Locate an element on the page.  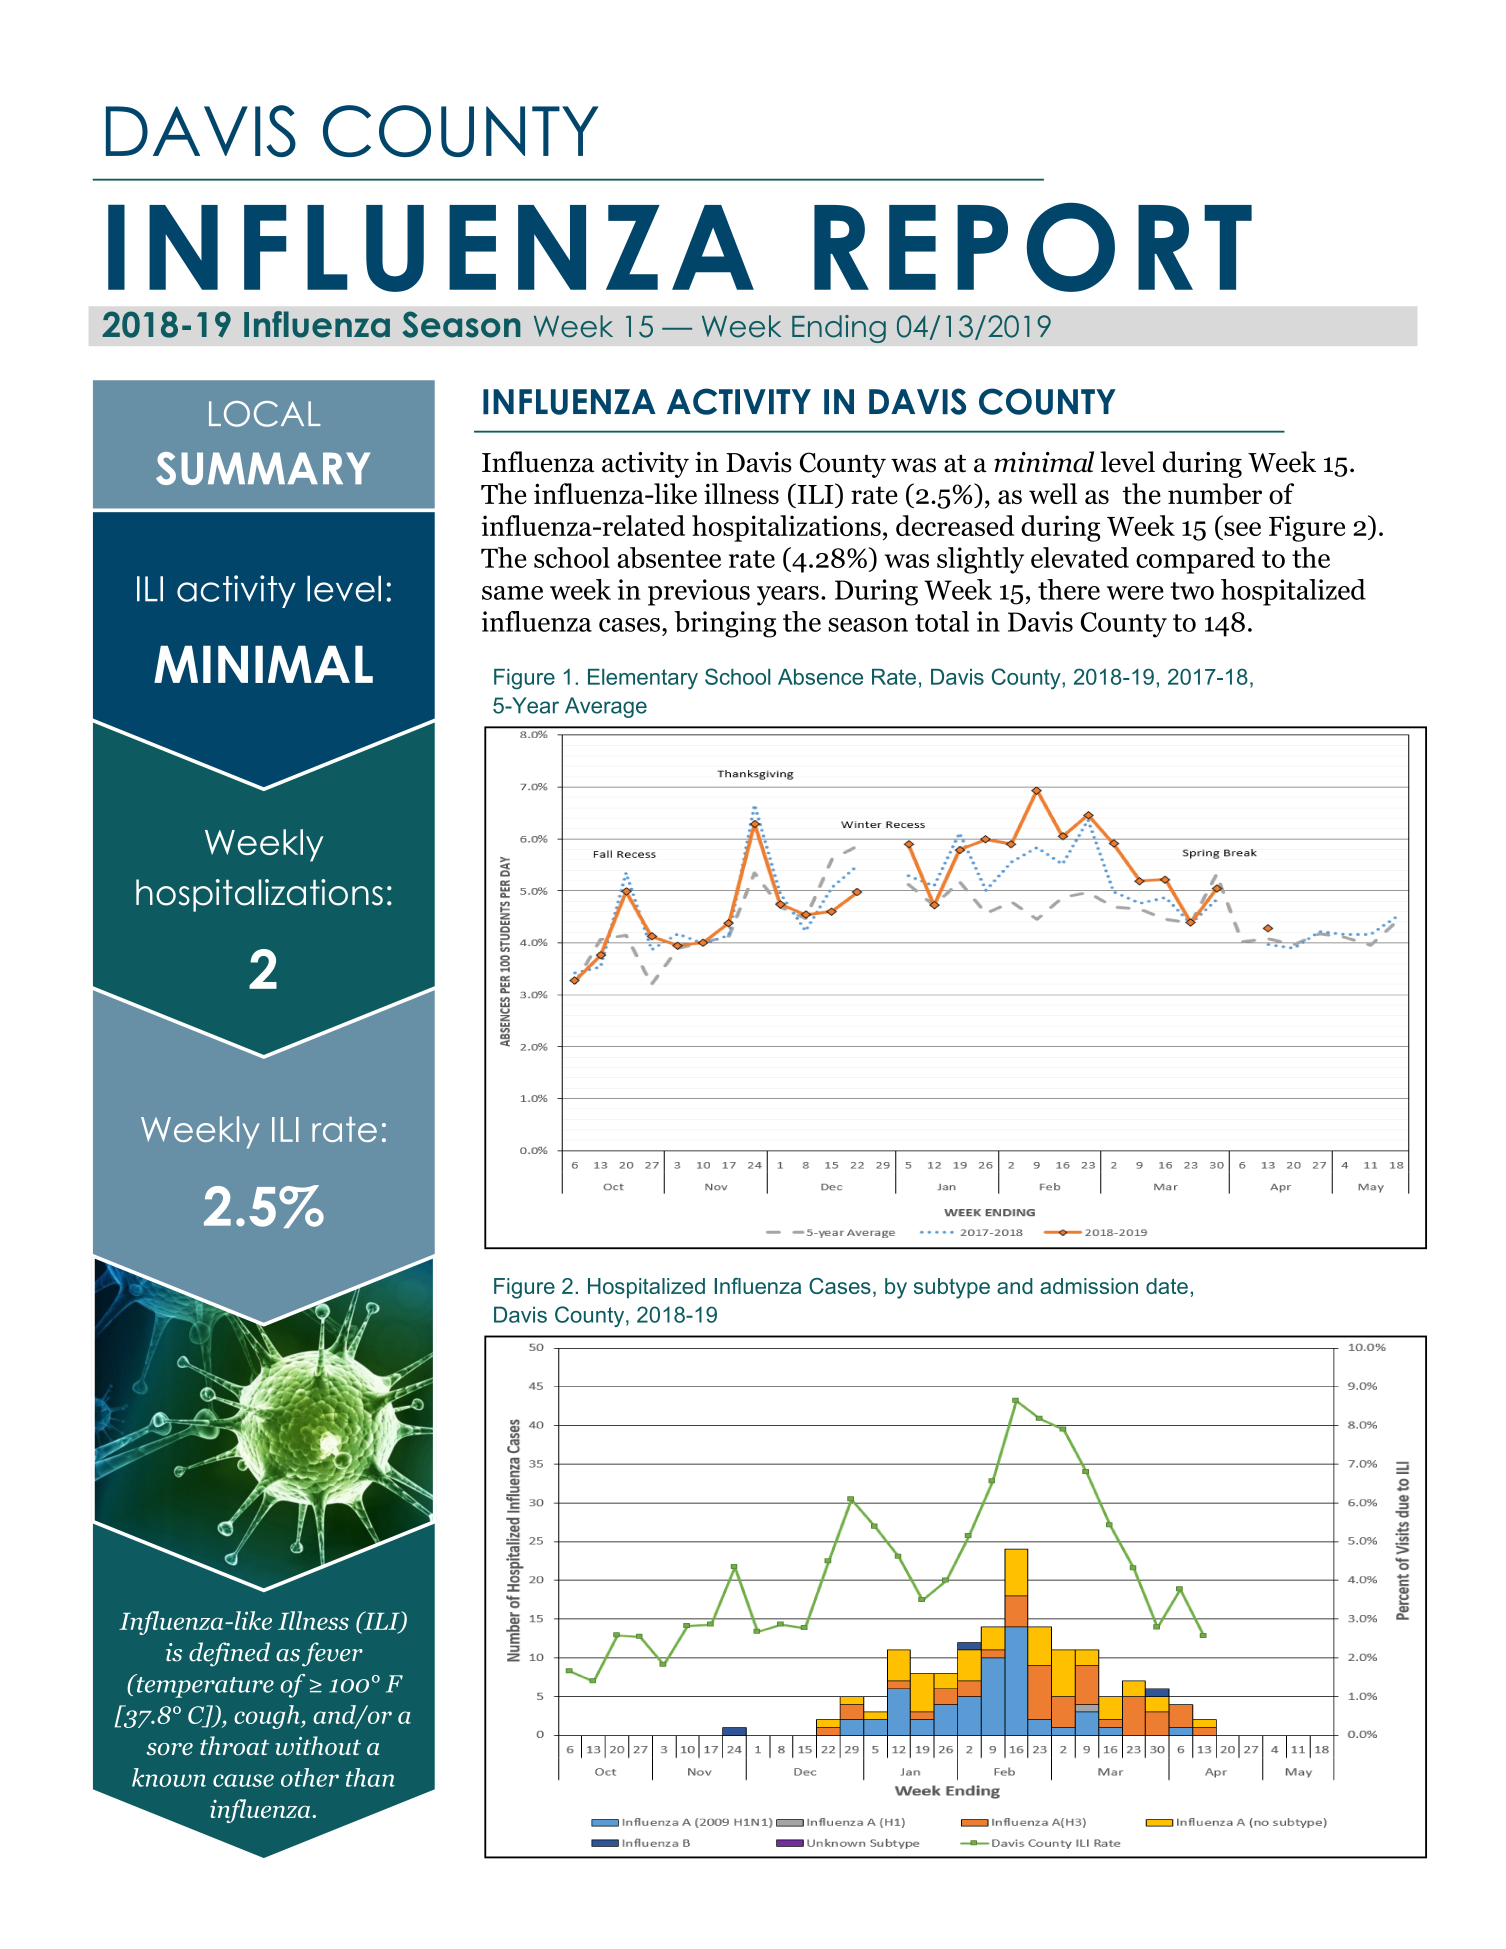
were is located at coordinates (1135, 593).
